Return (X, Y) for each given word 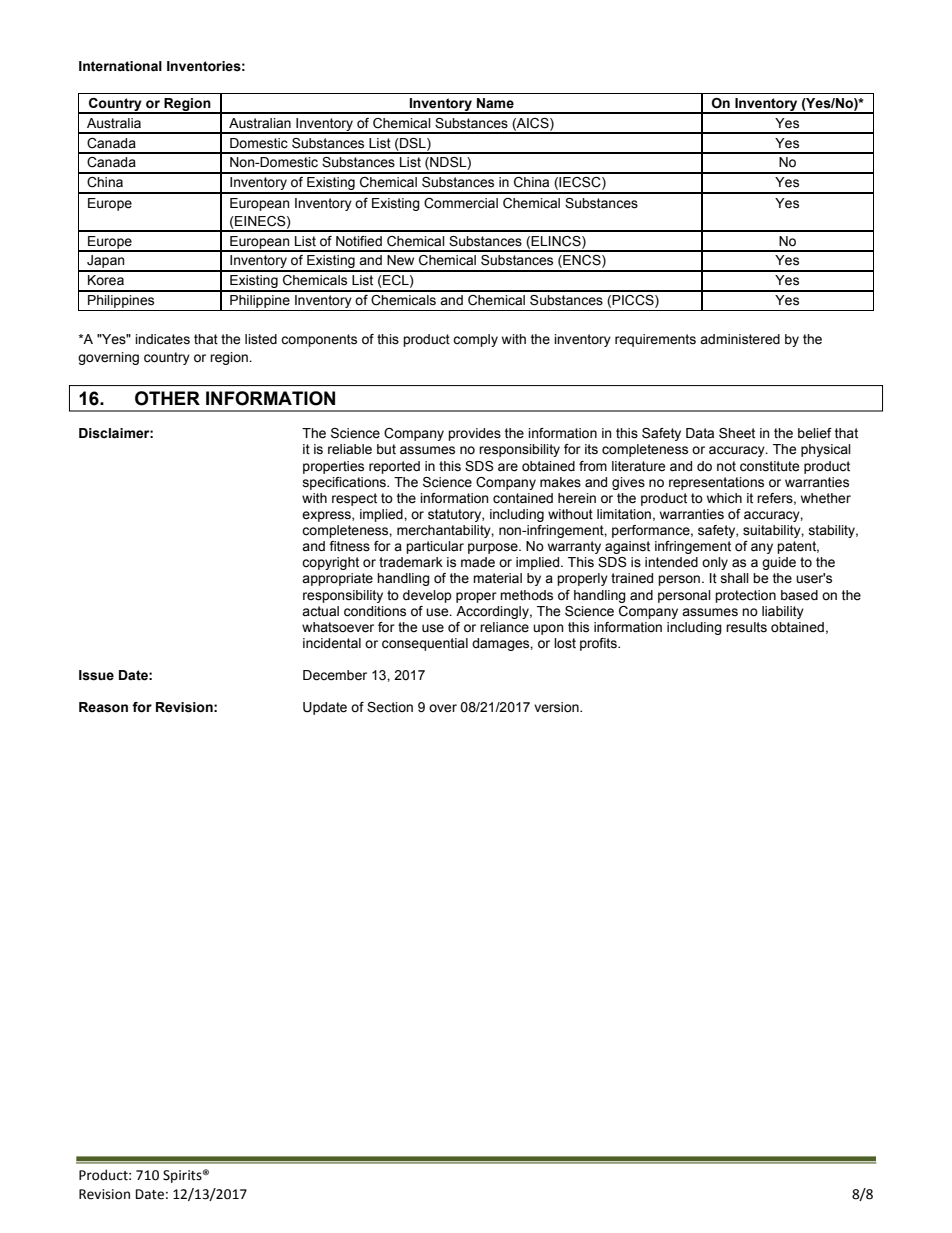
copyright (330, 563)
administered (740, 339)
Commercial (461, 203)
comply (475, 340)
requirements (655, 340)
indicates (162, 339)
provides (474, 434)
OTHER (167, 398)
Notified (359, 241)
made (478, 562)
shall (735, 578)
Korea (106, 280)
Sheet (737, 433)
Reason (103, 707)
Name (495, 103)
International (120, 66)
